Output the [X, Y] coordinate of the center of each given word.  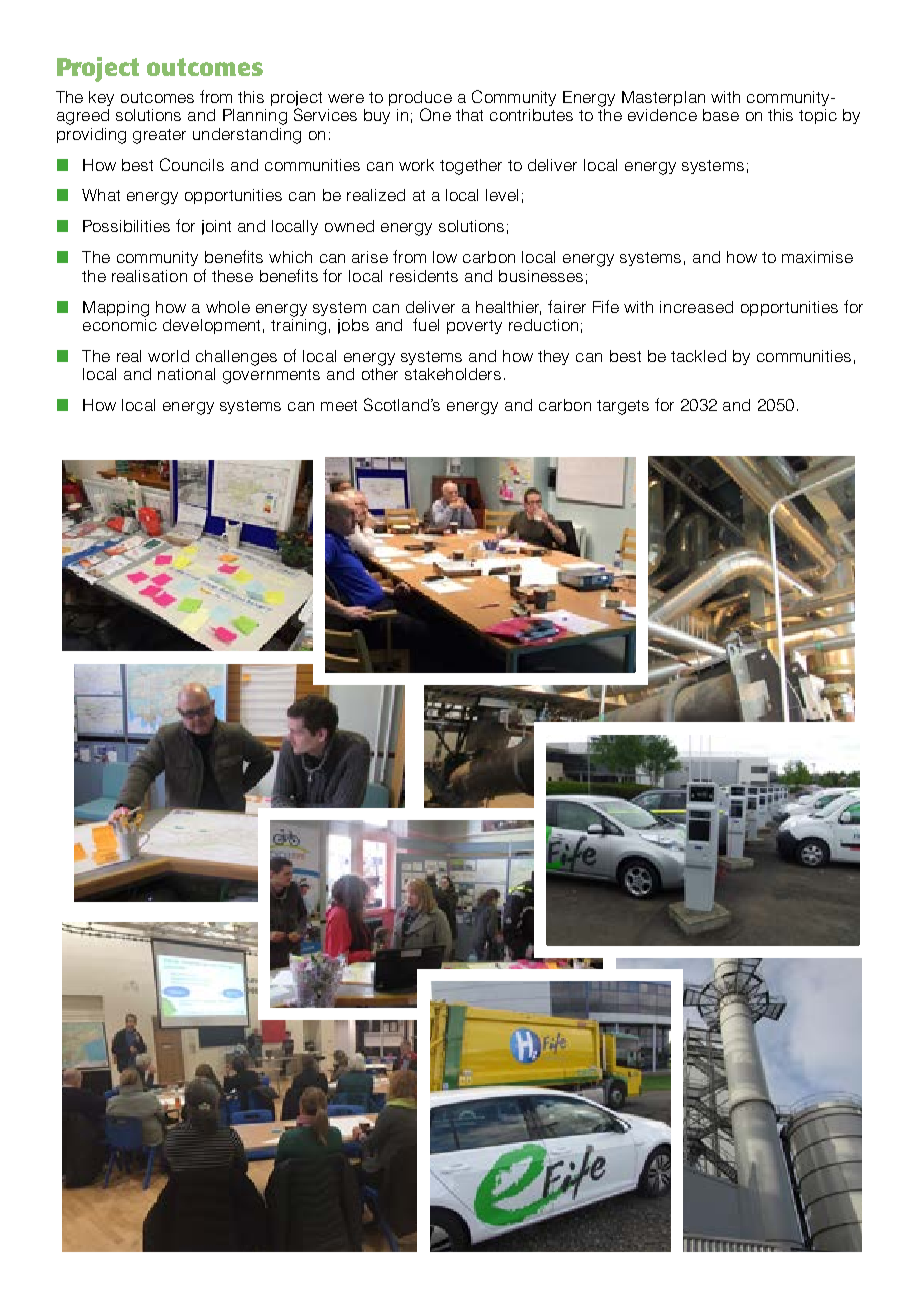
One [435, 114]
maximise [817, 257]
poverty [474, 327]
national [186, 374]
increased [696, 307]
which [290, 257]
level [502, 195]
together [471, 167]
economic [120, 323]
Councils [192, 164]
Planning [255, 117]
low [445, 257]
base [721, 115]
